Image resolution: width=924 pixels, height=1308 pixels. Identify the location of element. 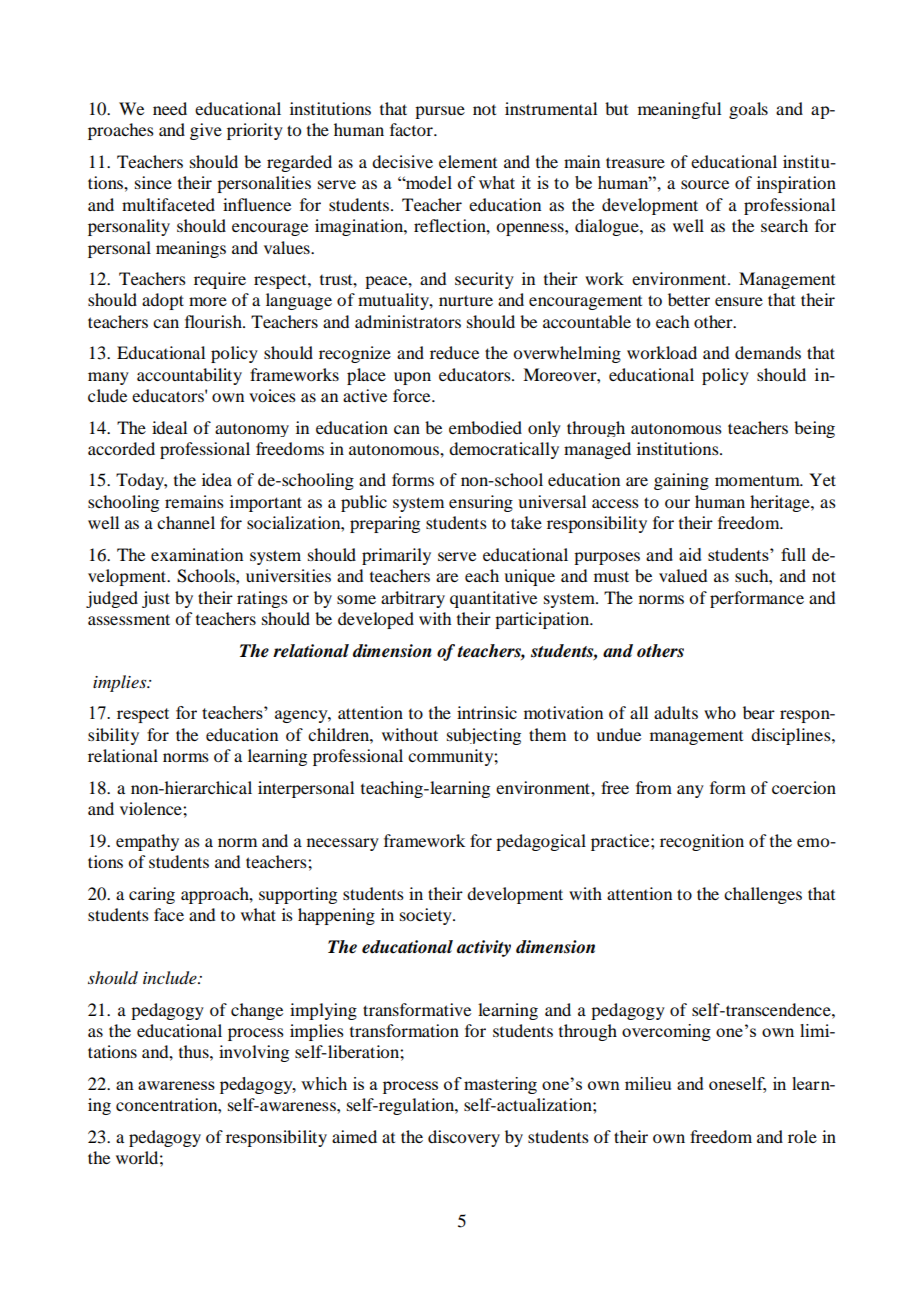
(468, 161).
